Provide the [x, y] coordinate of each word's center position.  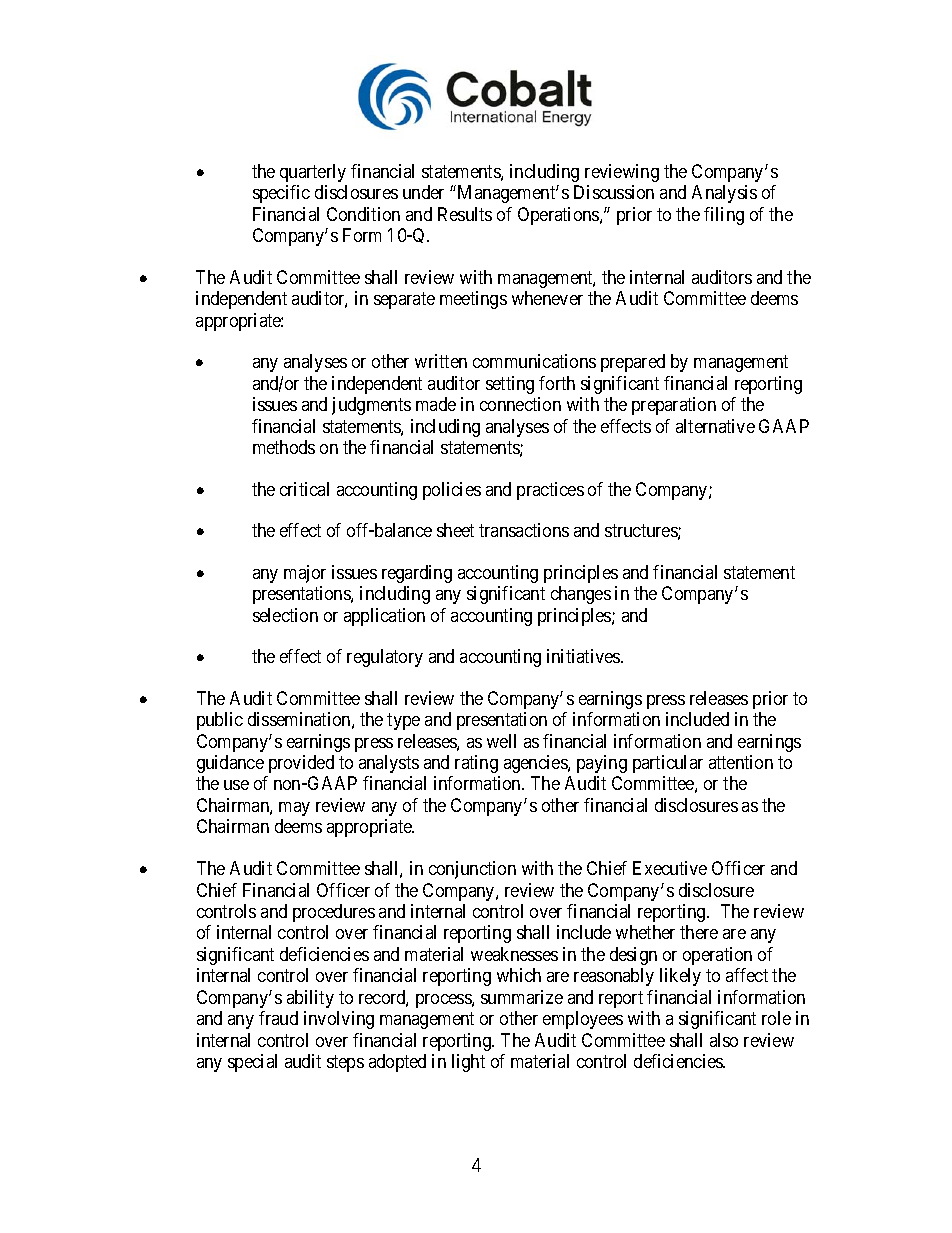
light [468, 1063]
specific [281, 194]
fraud [278, 1018]
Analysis [724, 194]
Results [465, 214]
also [724, 1040]
